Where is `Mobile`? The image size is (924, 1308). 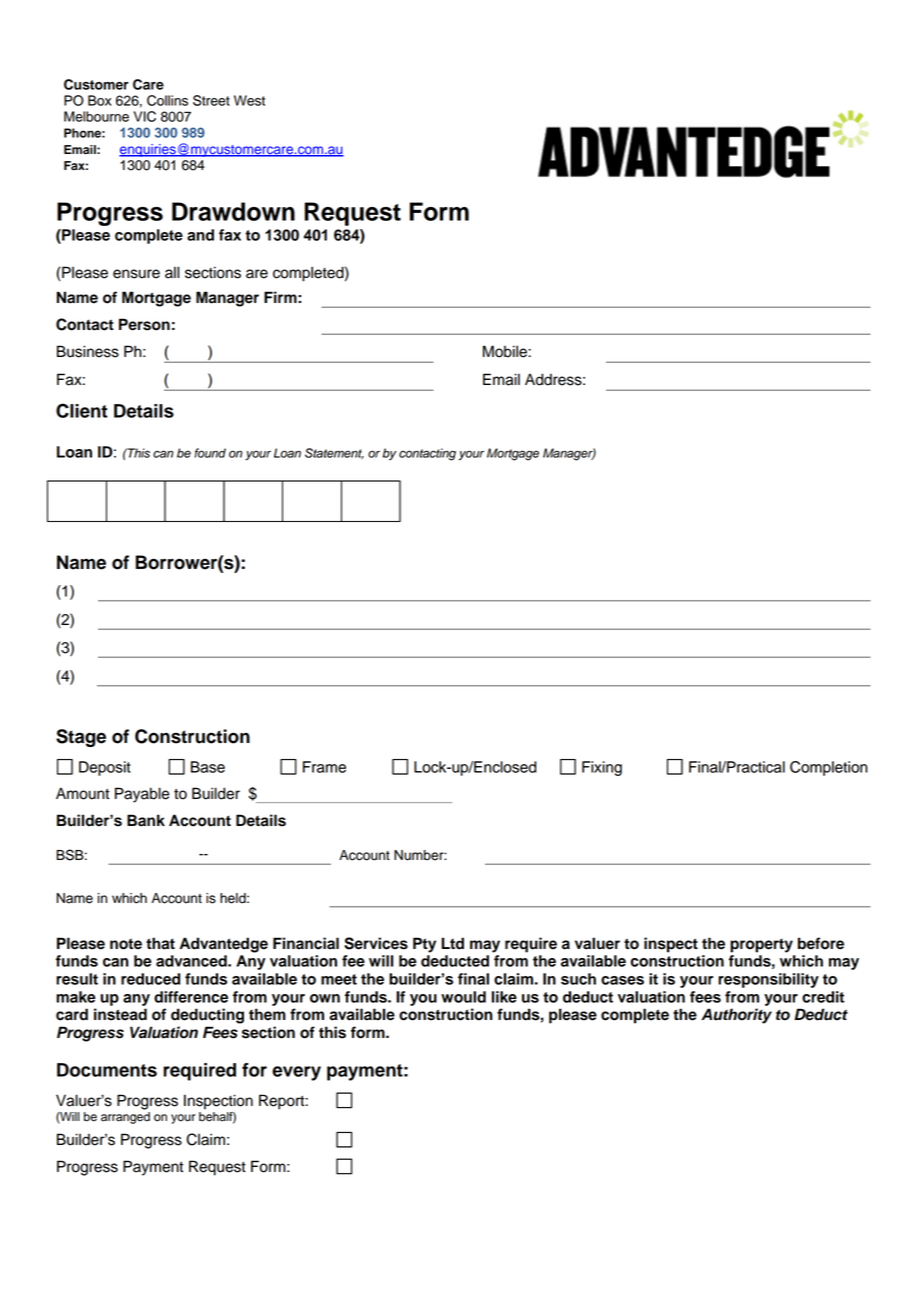
Mobile is located at coordinates (506, 351).
